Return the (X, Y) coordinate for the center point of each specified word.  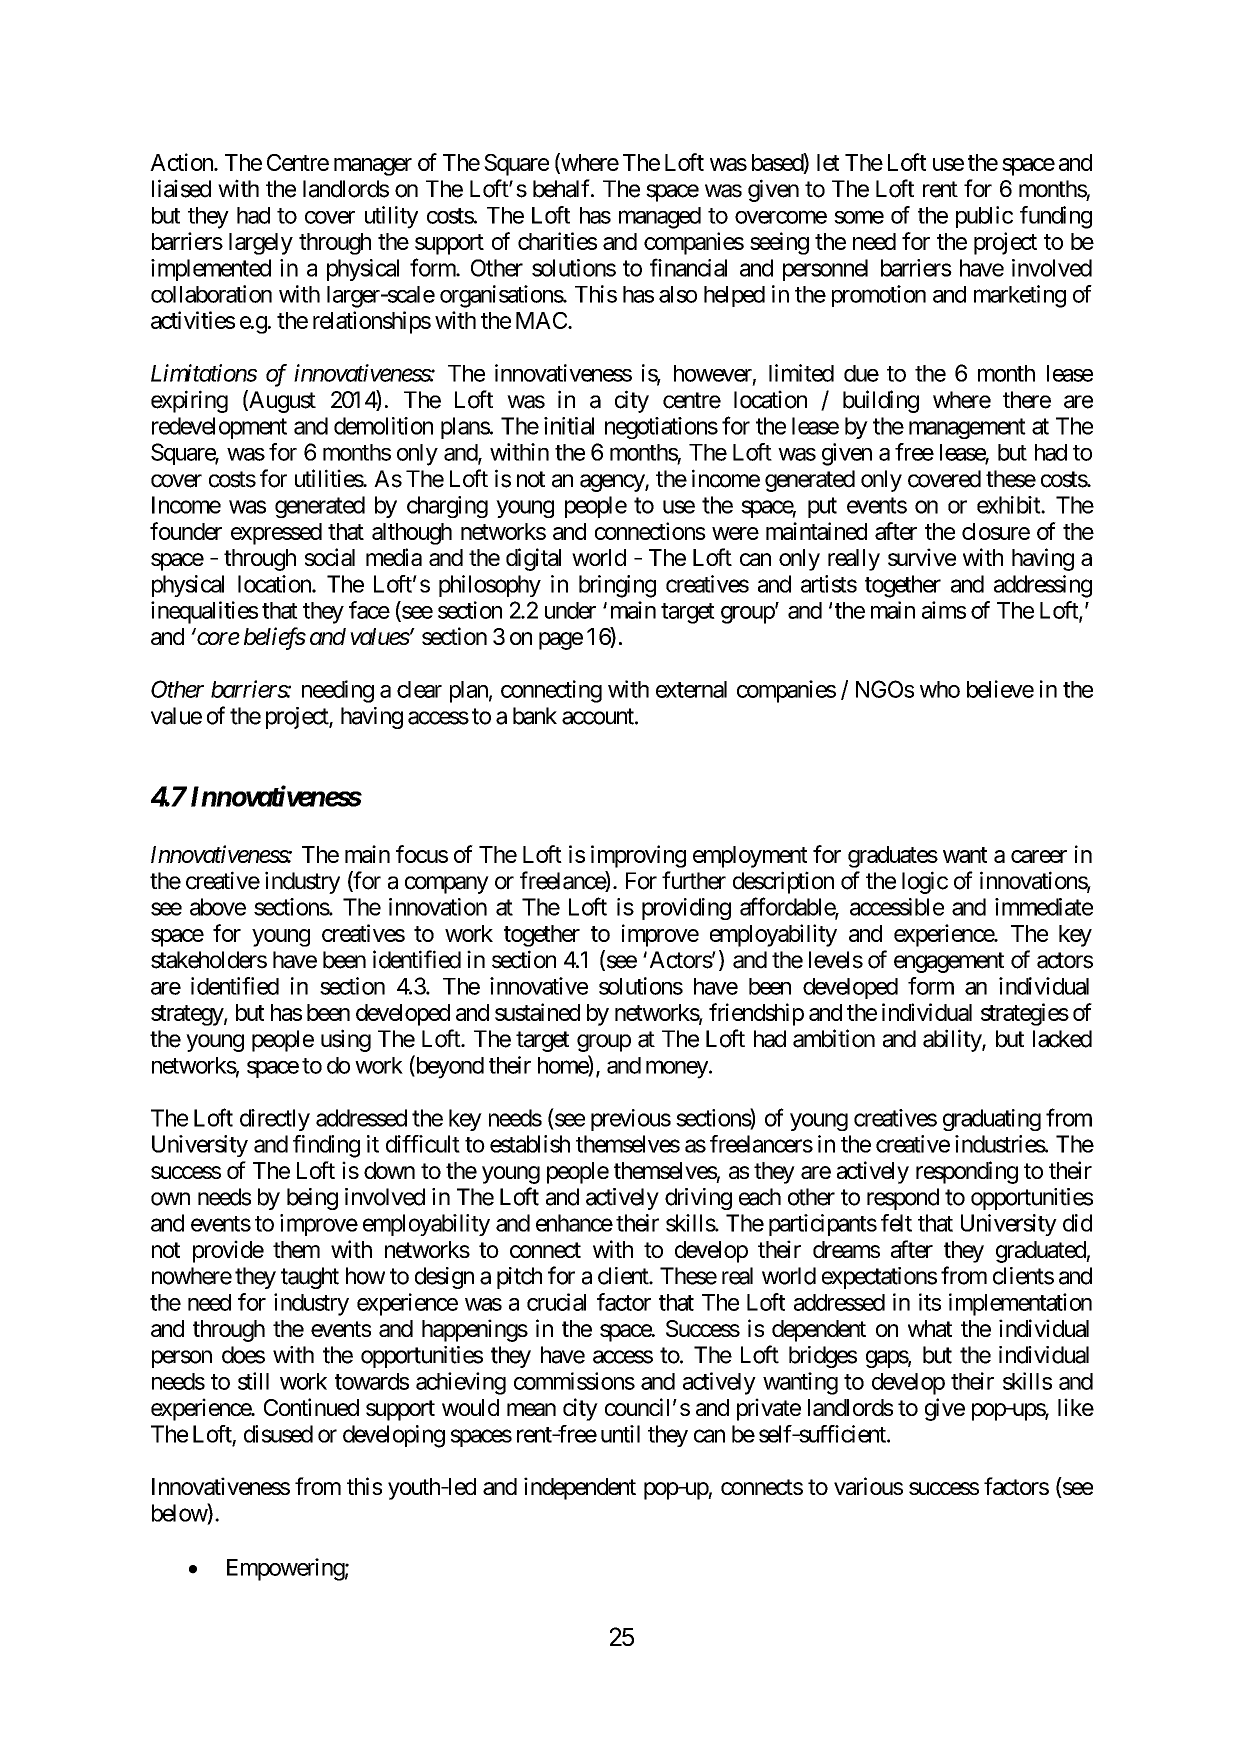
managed (660, 218)
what (930, 1328)
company (447, 885)
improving (638, 856)
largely (261, 244)
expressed (276, 534)
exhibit (1009, 505)
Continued (311, 1407)
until (620, 1434)
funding (1056, 217)
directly (275, 1120)
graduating (992, 1120)
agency (613, 483)
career (1039, 856)
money (677, 1069)
